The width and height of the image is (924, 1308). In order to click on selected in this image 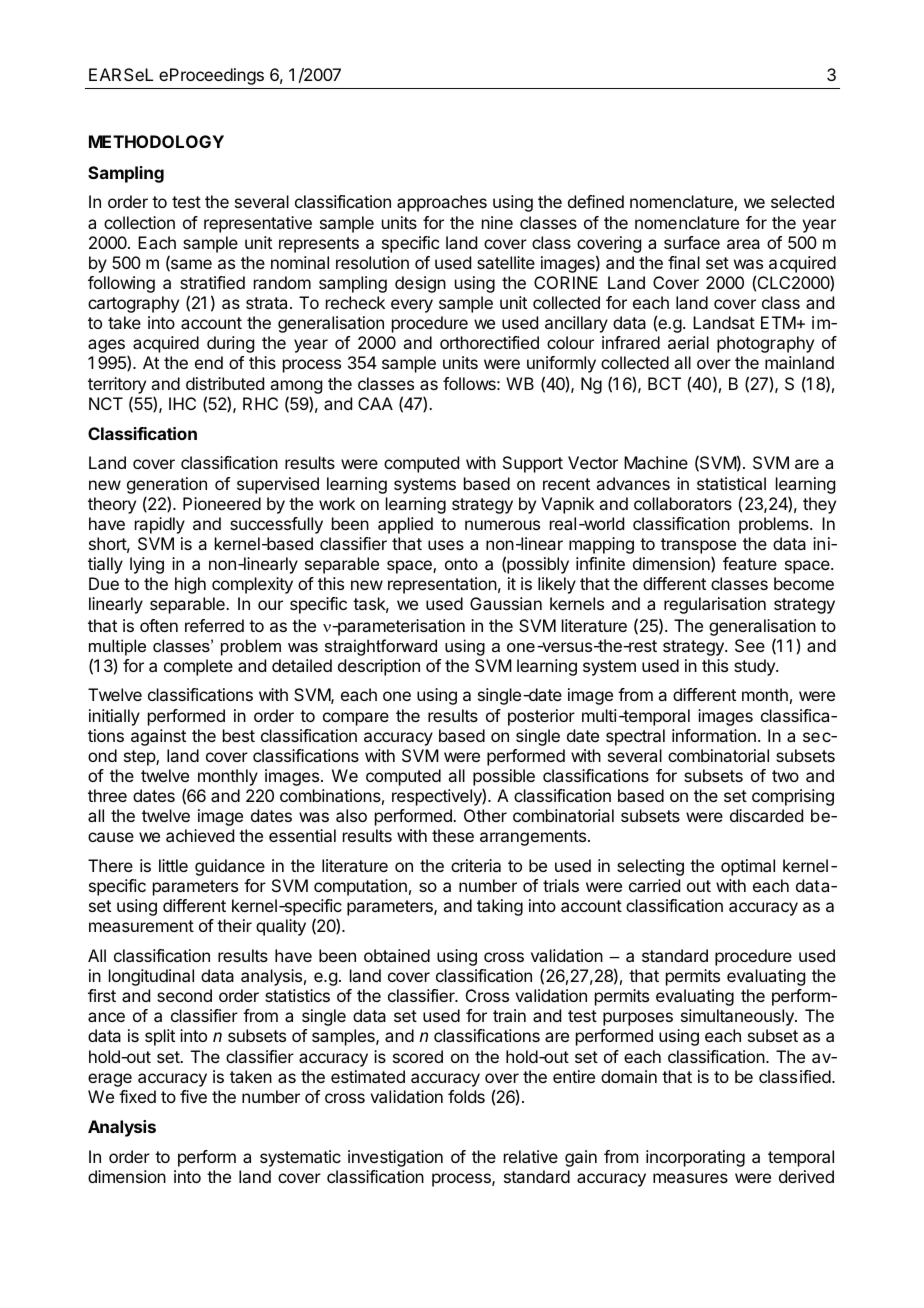, I will do `click(802, 201)`.
